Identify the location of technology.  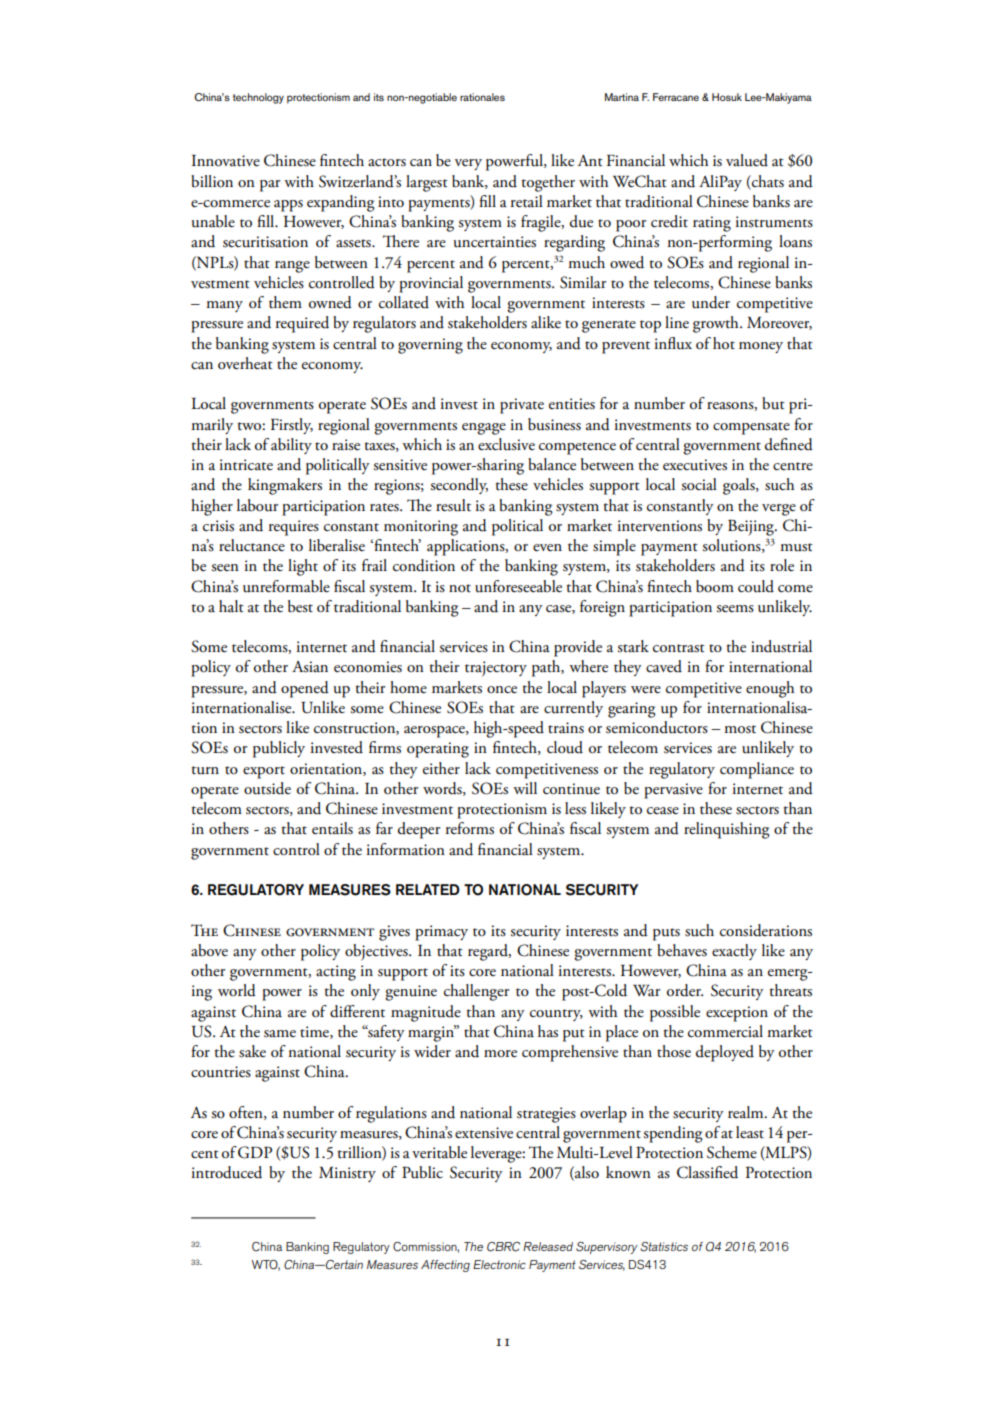
(258, 98).
